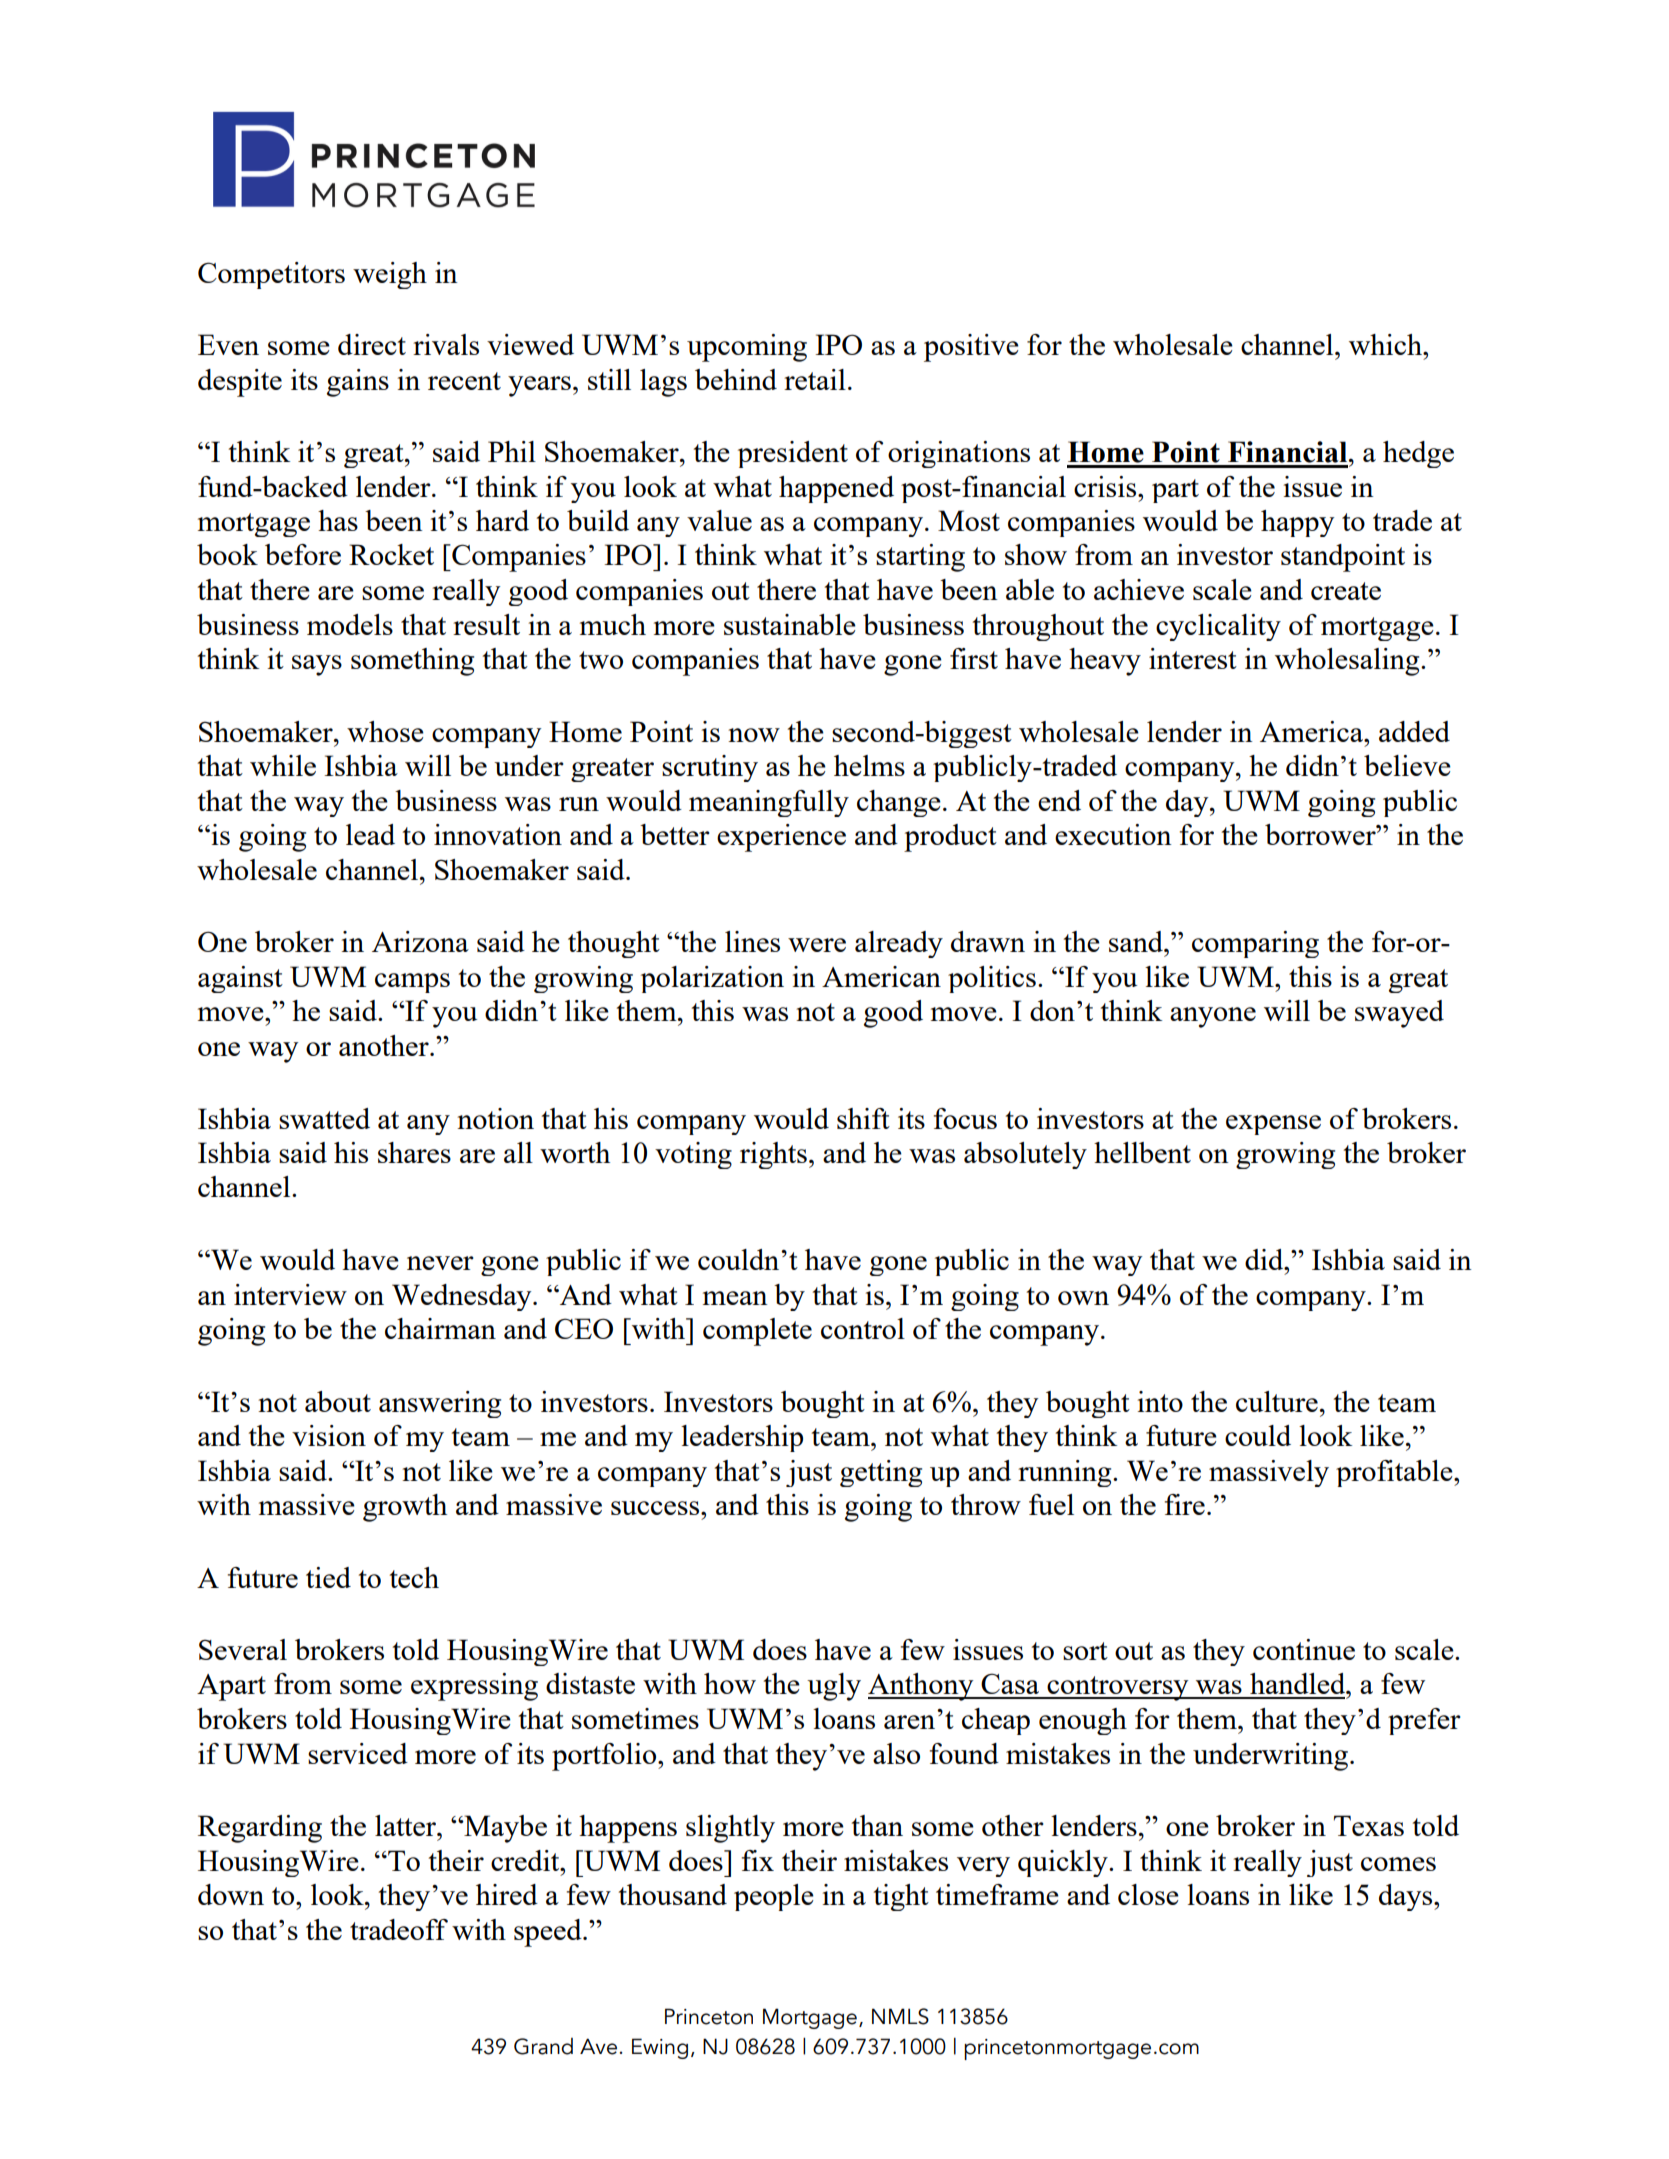  I want to click on tied, so click(328, 1577).
